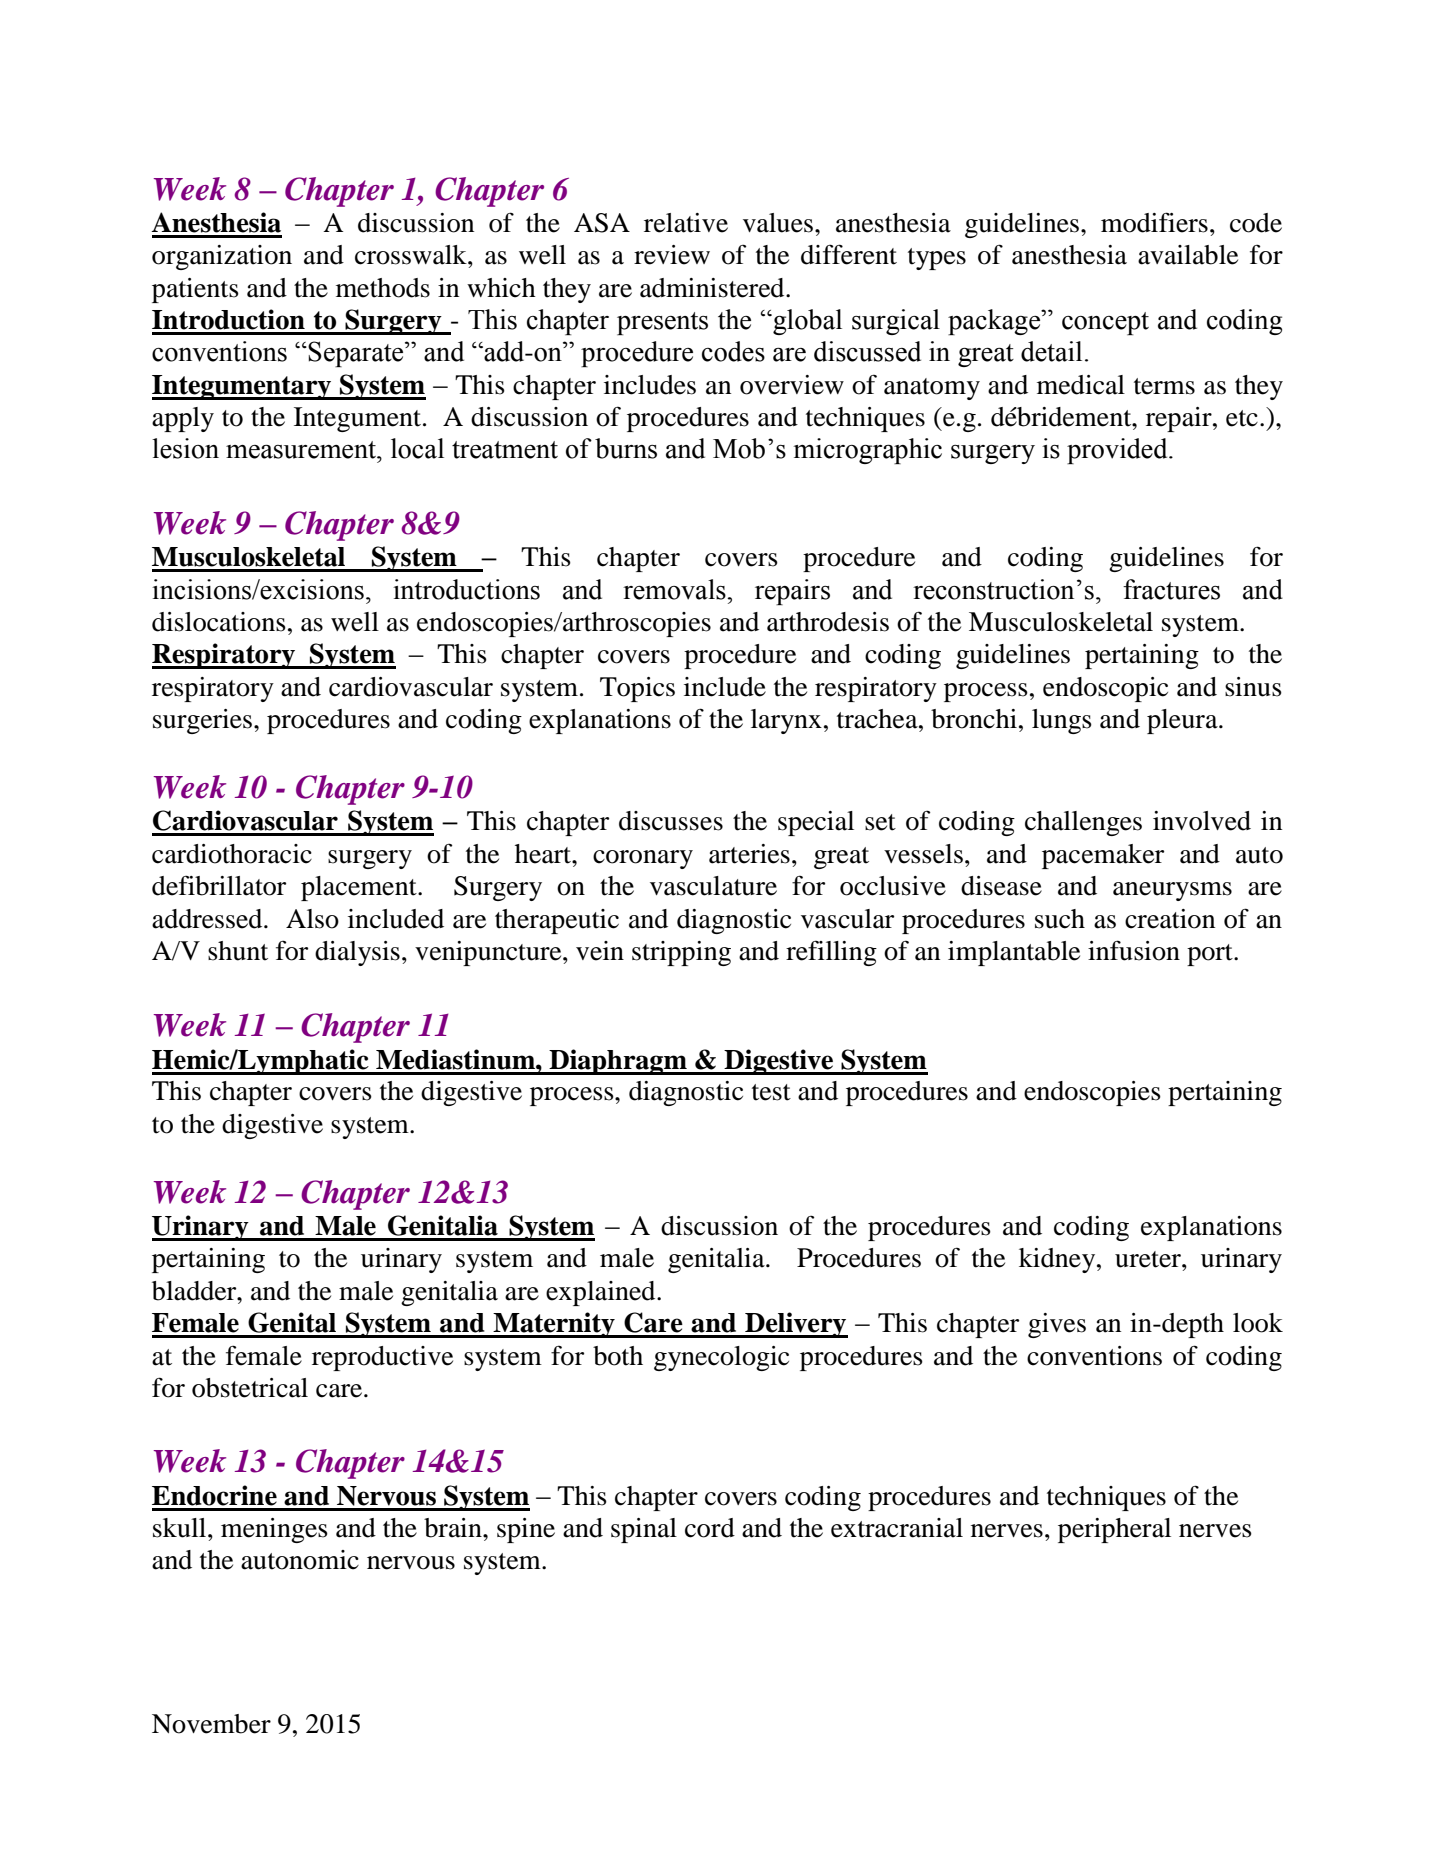 This page has width=1435, height=1857. Describe the element at coordinates (1057, 1325) in the page. I see `gives` at that location.
